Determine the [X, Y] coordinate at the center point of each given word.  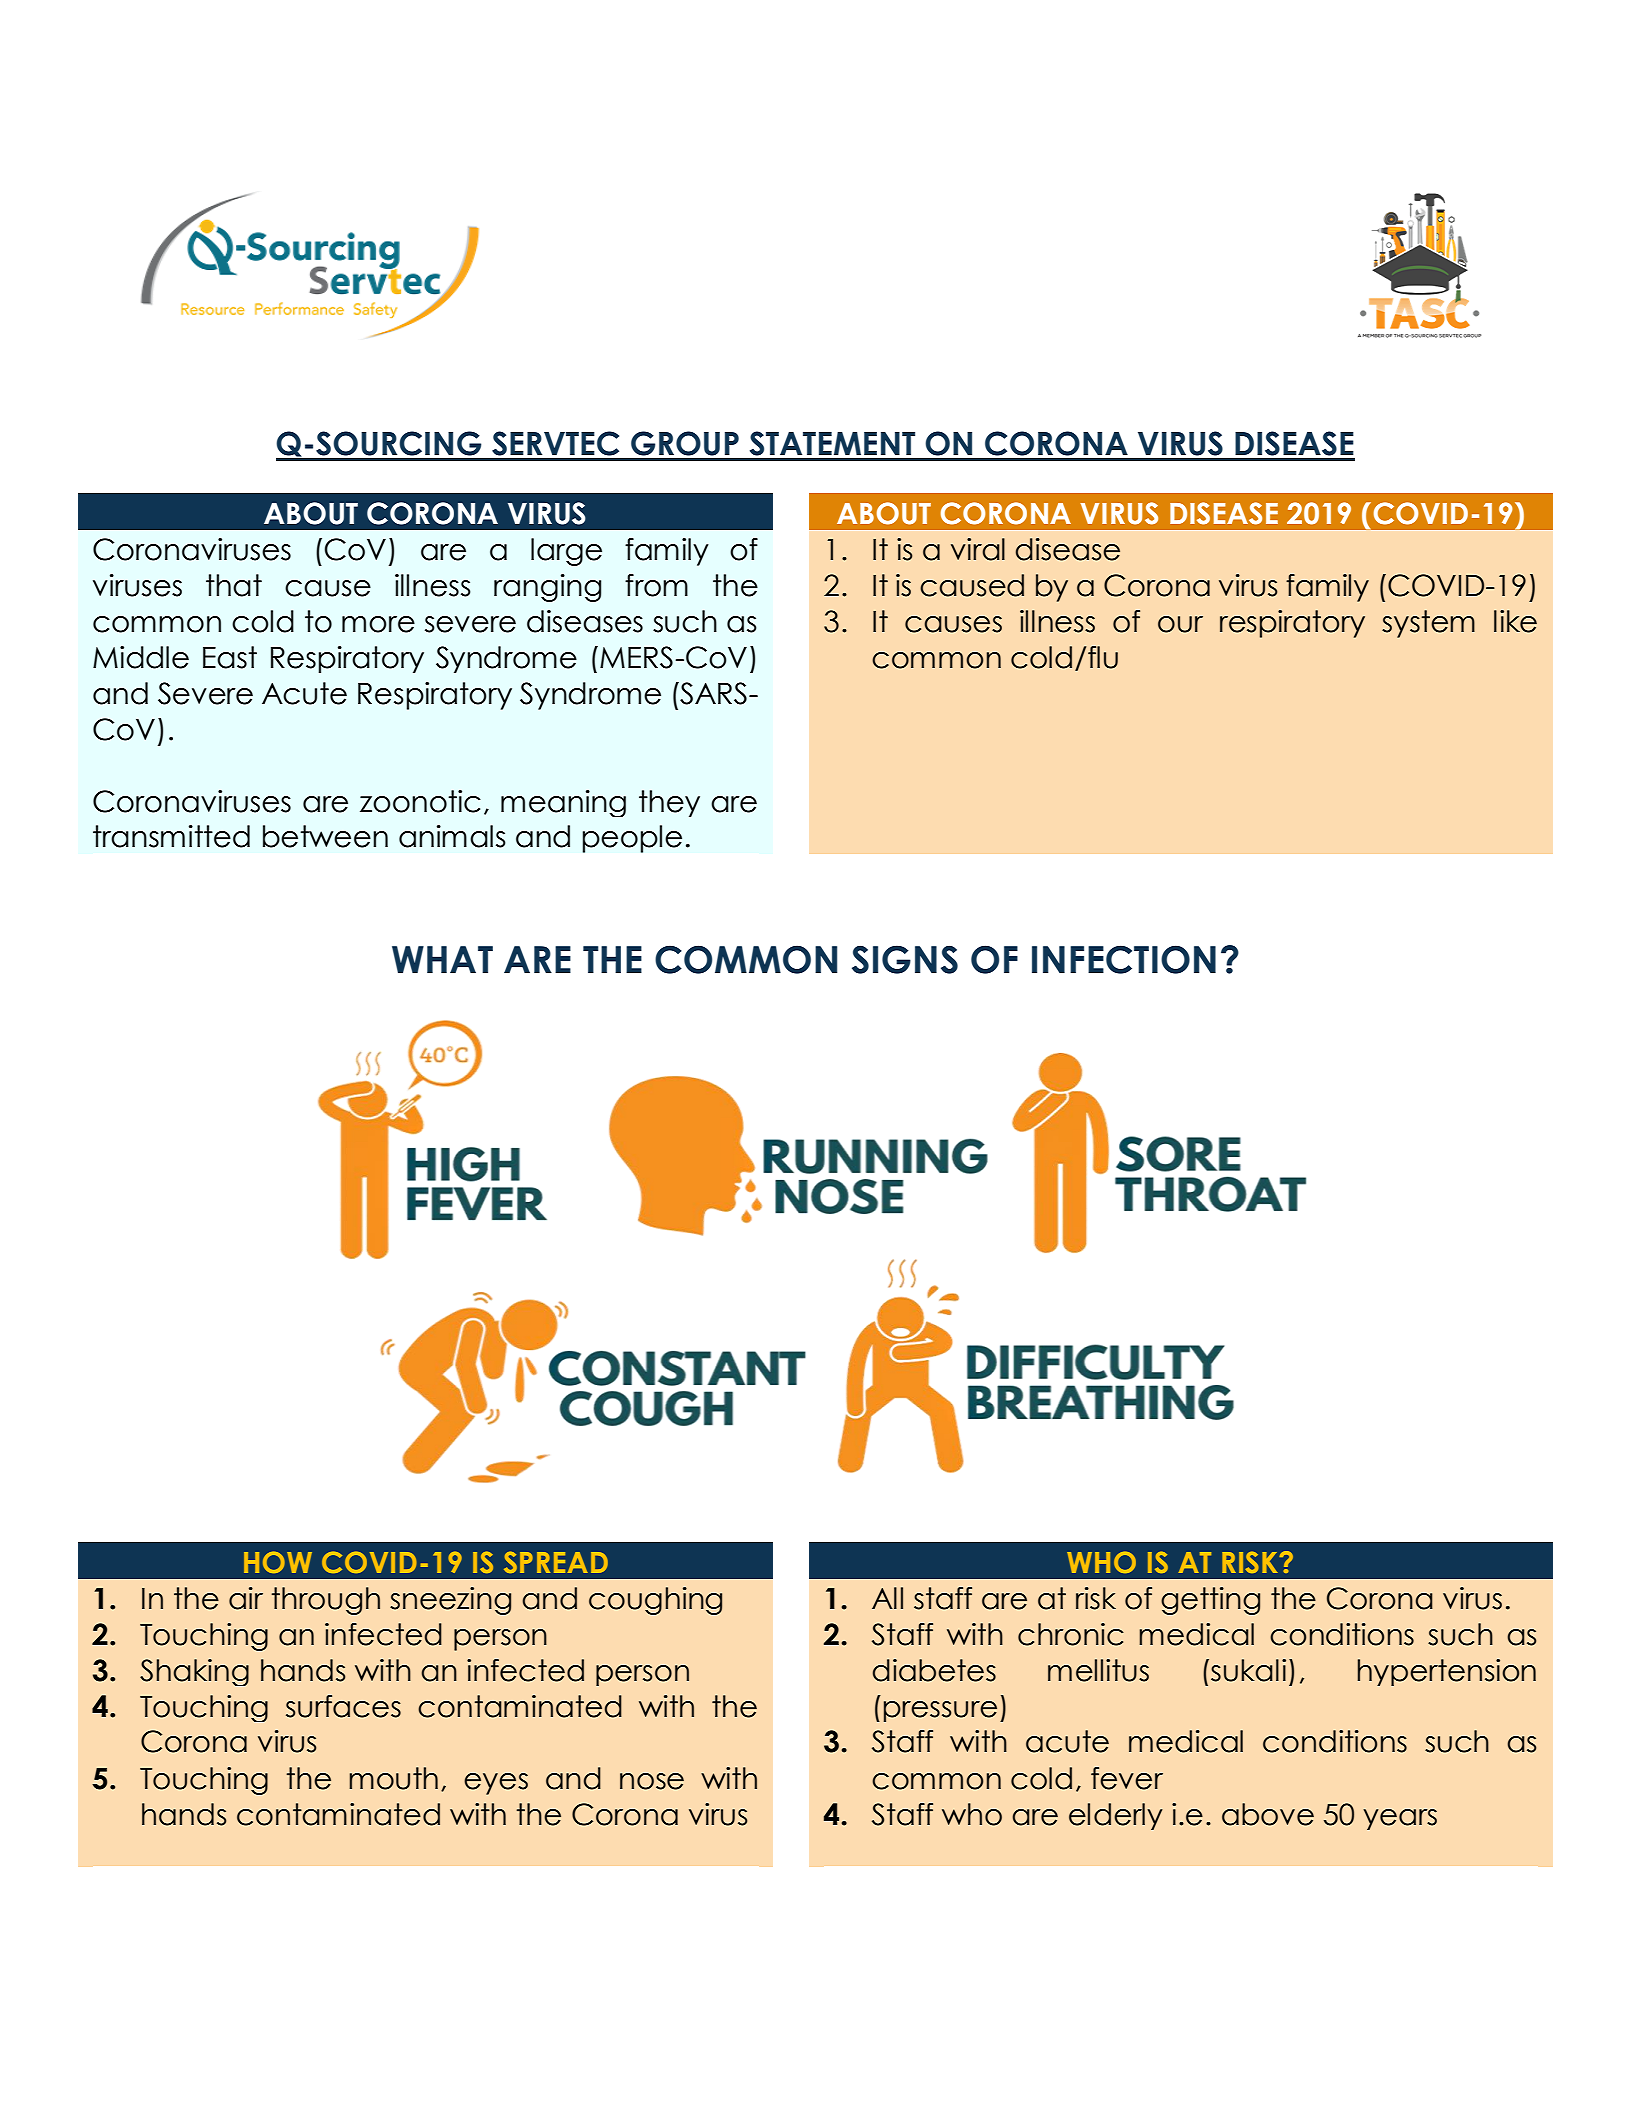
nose [652, 1781]
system [1428, 624]
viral [978, 549]
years [1400, 1819]
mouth [393, 1778]
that [234, 585]
